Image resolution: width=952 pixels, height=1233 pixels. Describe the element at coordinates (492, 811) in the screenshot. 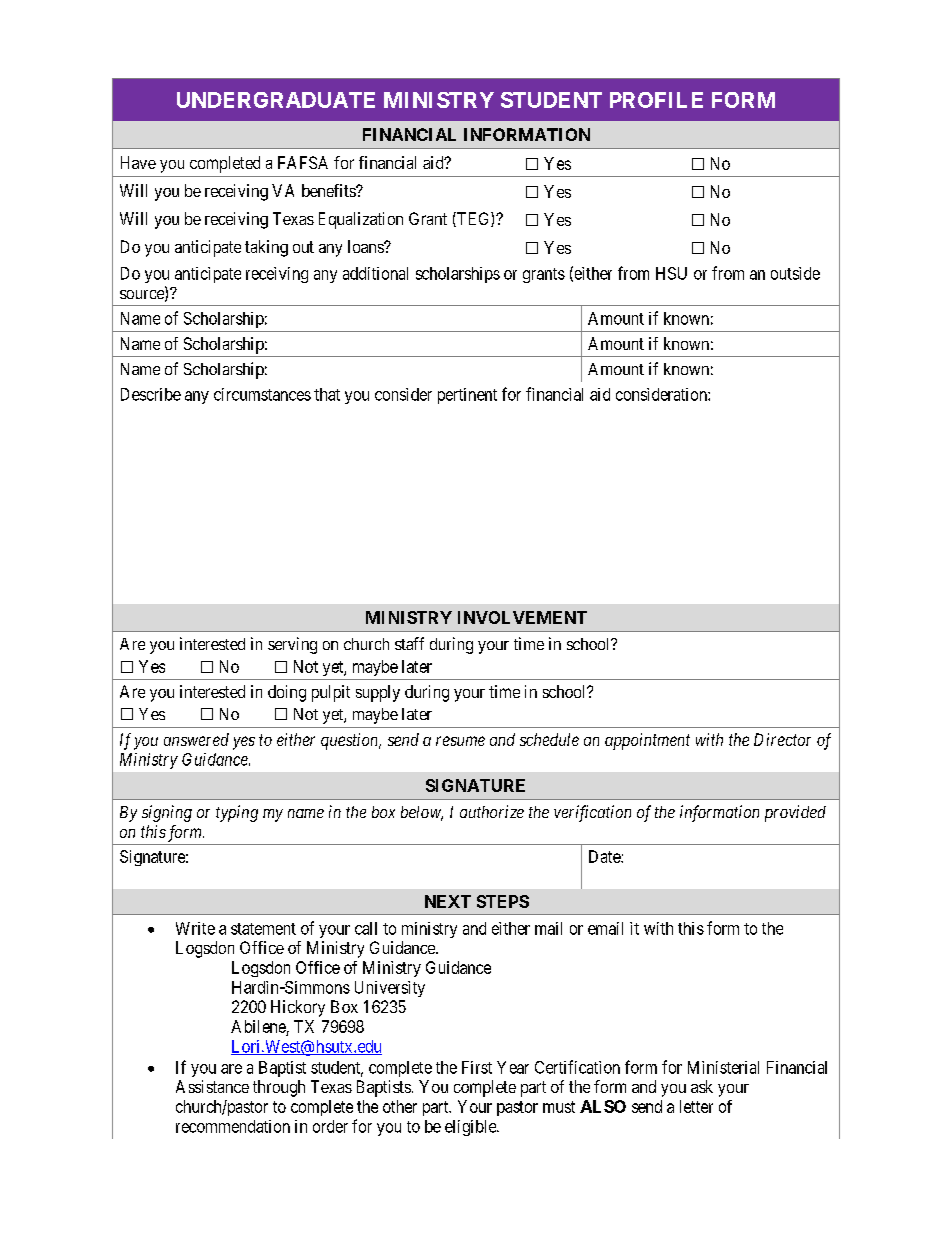

I see `authorize` at that location.
